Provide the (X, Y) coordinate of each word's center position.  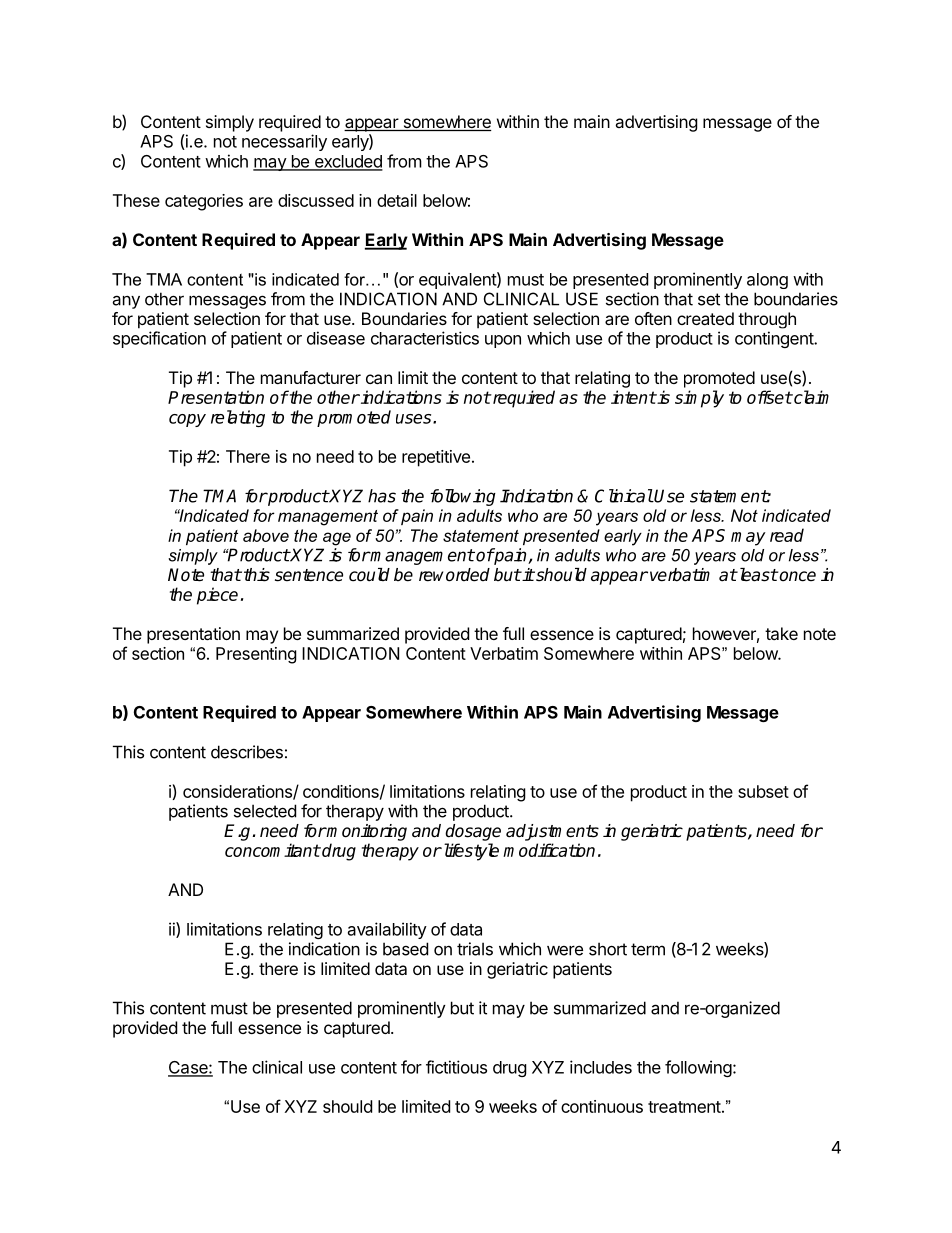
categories (204, 202)
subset (763, 791)
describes (247, 752)
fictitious (456, 1067)
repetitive (436, 458)
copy (187, 420)
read (787, 535)
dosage (473, 832)
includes (601, 1067)
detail (397, 200)
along (767, 281)
